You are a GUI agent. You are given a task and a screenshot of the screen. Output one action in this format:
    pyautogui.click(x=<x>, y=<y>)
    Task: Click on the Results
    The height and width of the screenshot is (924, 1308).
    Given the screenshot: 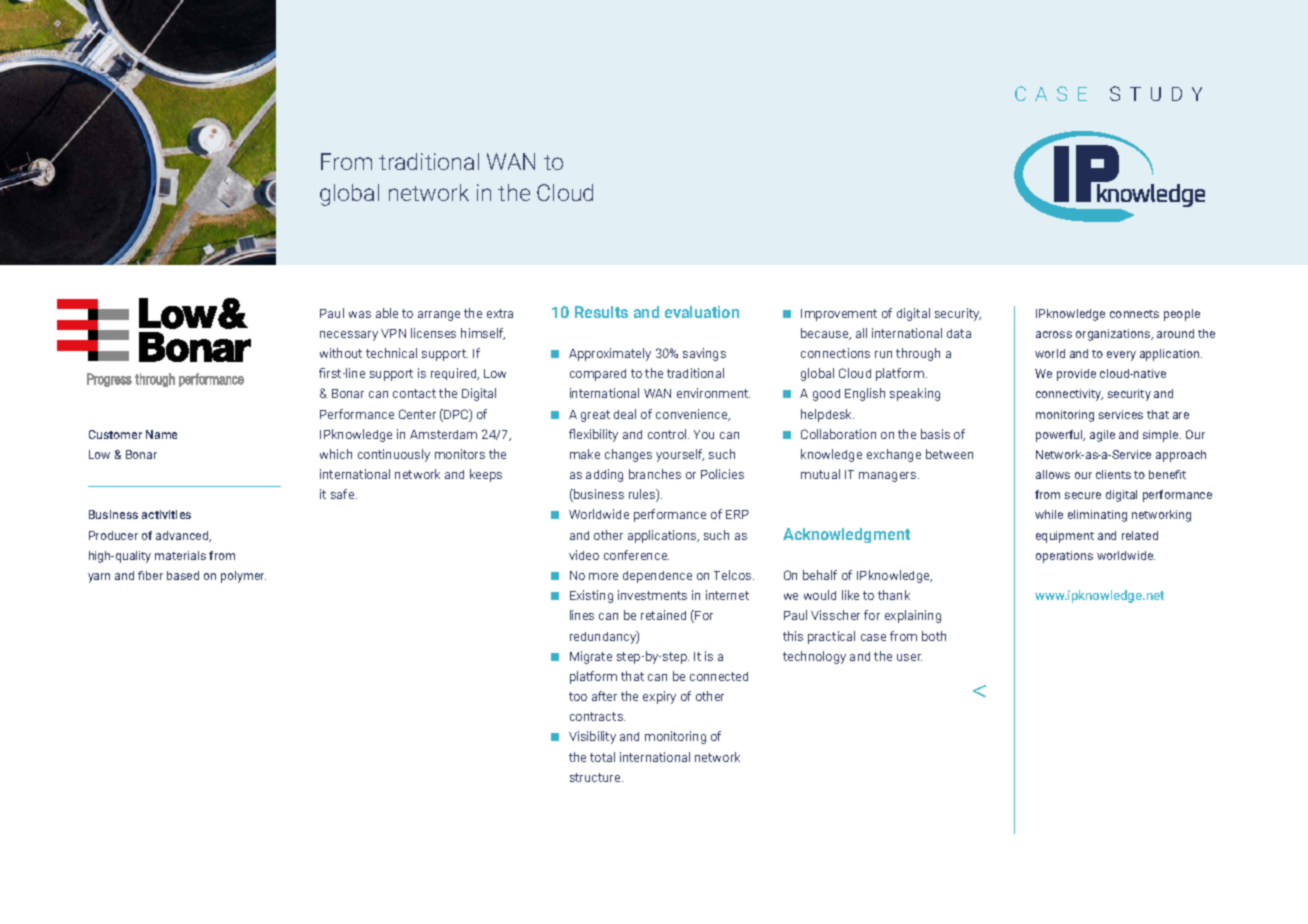 What is the action you would take?
    pyautogui.click(x=601, y=312)
